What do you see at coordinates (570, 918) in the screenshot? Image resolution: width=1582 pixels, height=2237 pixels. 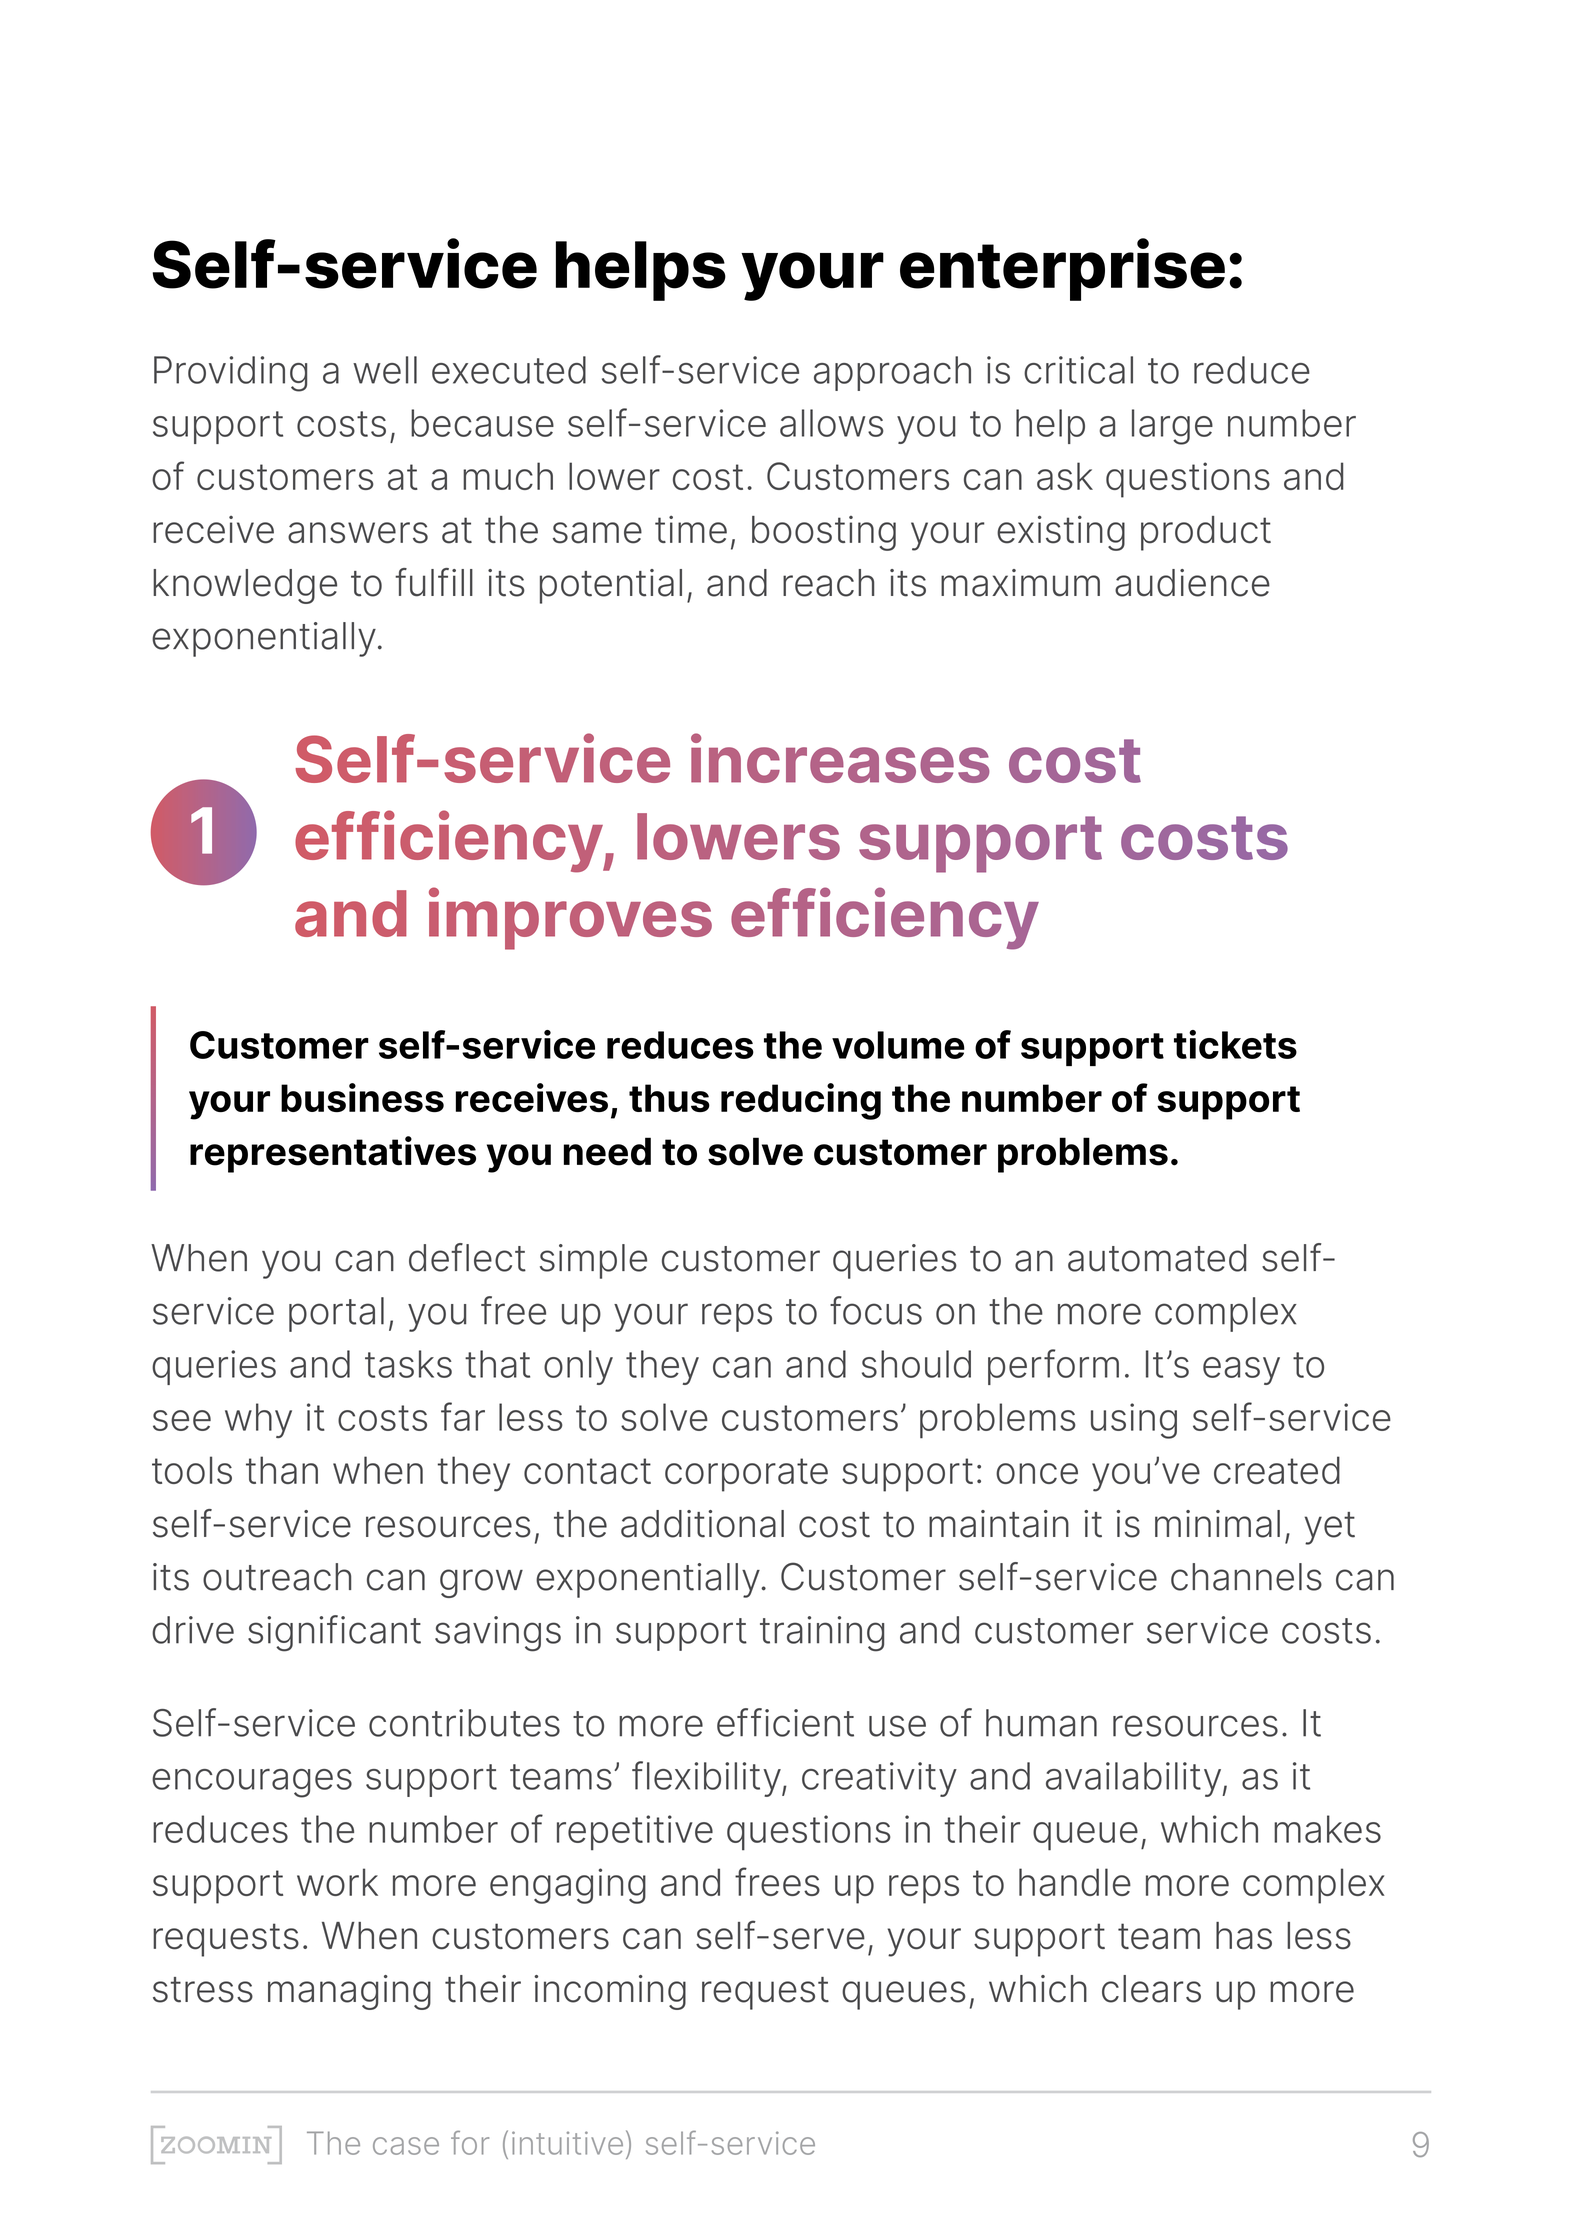 I see `improves` at bounding box center [570, 918].
